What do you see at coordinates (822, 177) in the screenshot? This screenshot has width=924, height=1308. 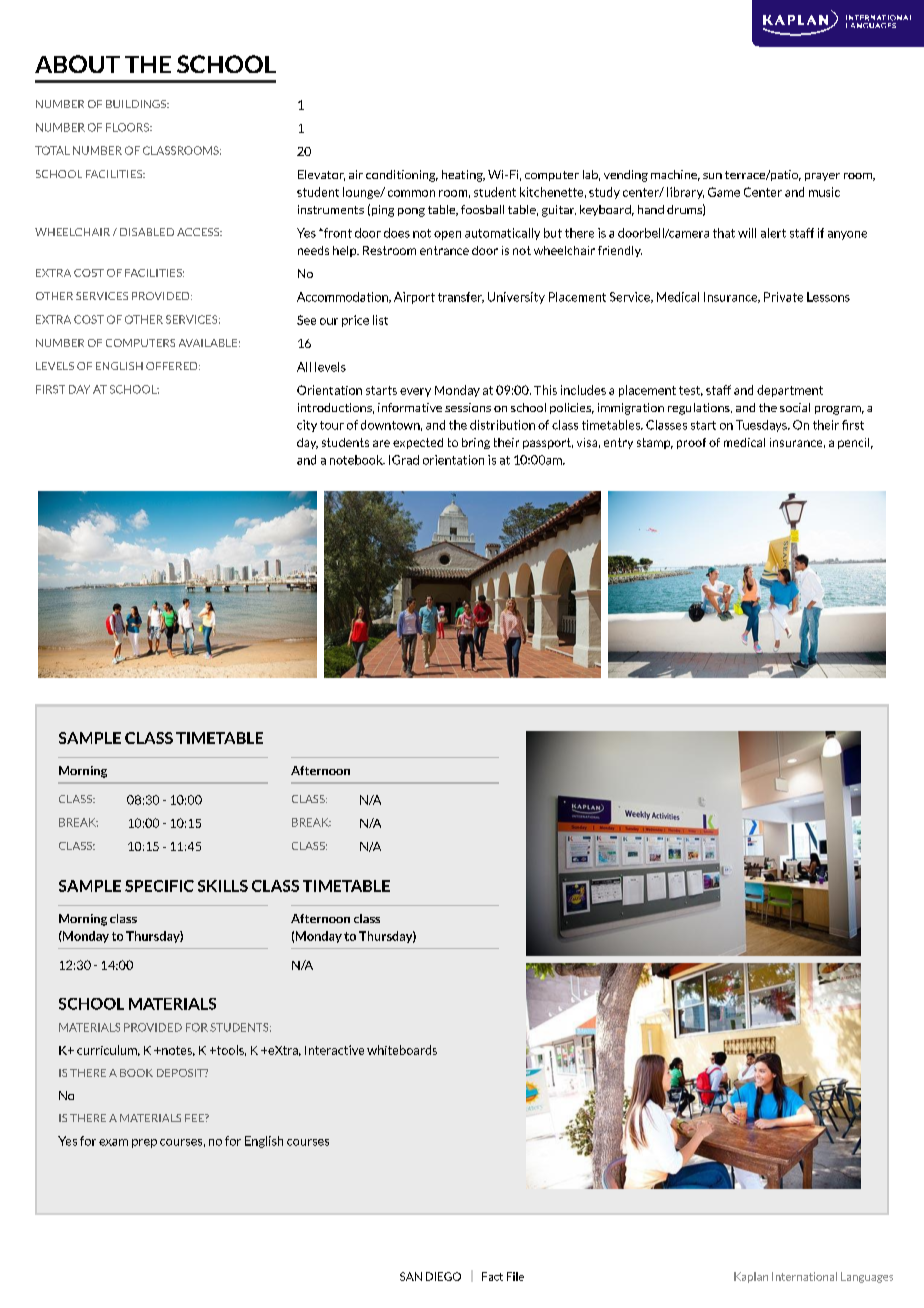 I see `prayer` at bounding box center [822, 177].
